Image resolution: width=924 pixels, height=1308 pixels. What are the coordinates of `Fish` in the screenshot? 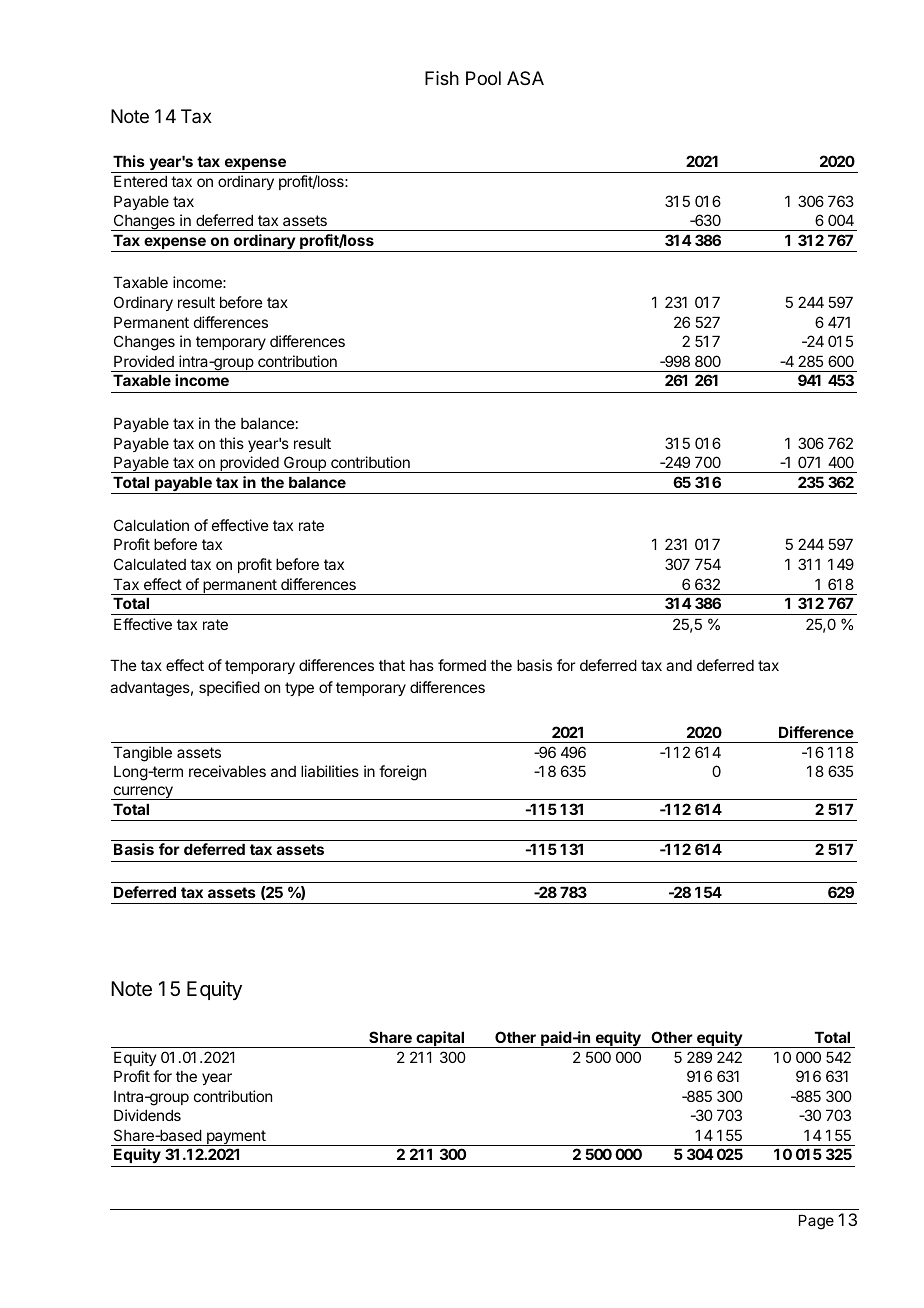 It's located at (442, 78).
